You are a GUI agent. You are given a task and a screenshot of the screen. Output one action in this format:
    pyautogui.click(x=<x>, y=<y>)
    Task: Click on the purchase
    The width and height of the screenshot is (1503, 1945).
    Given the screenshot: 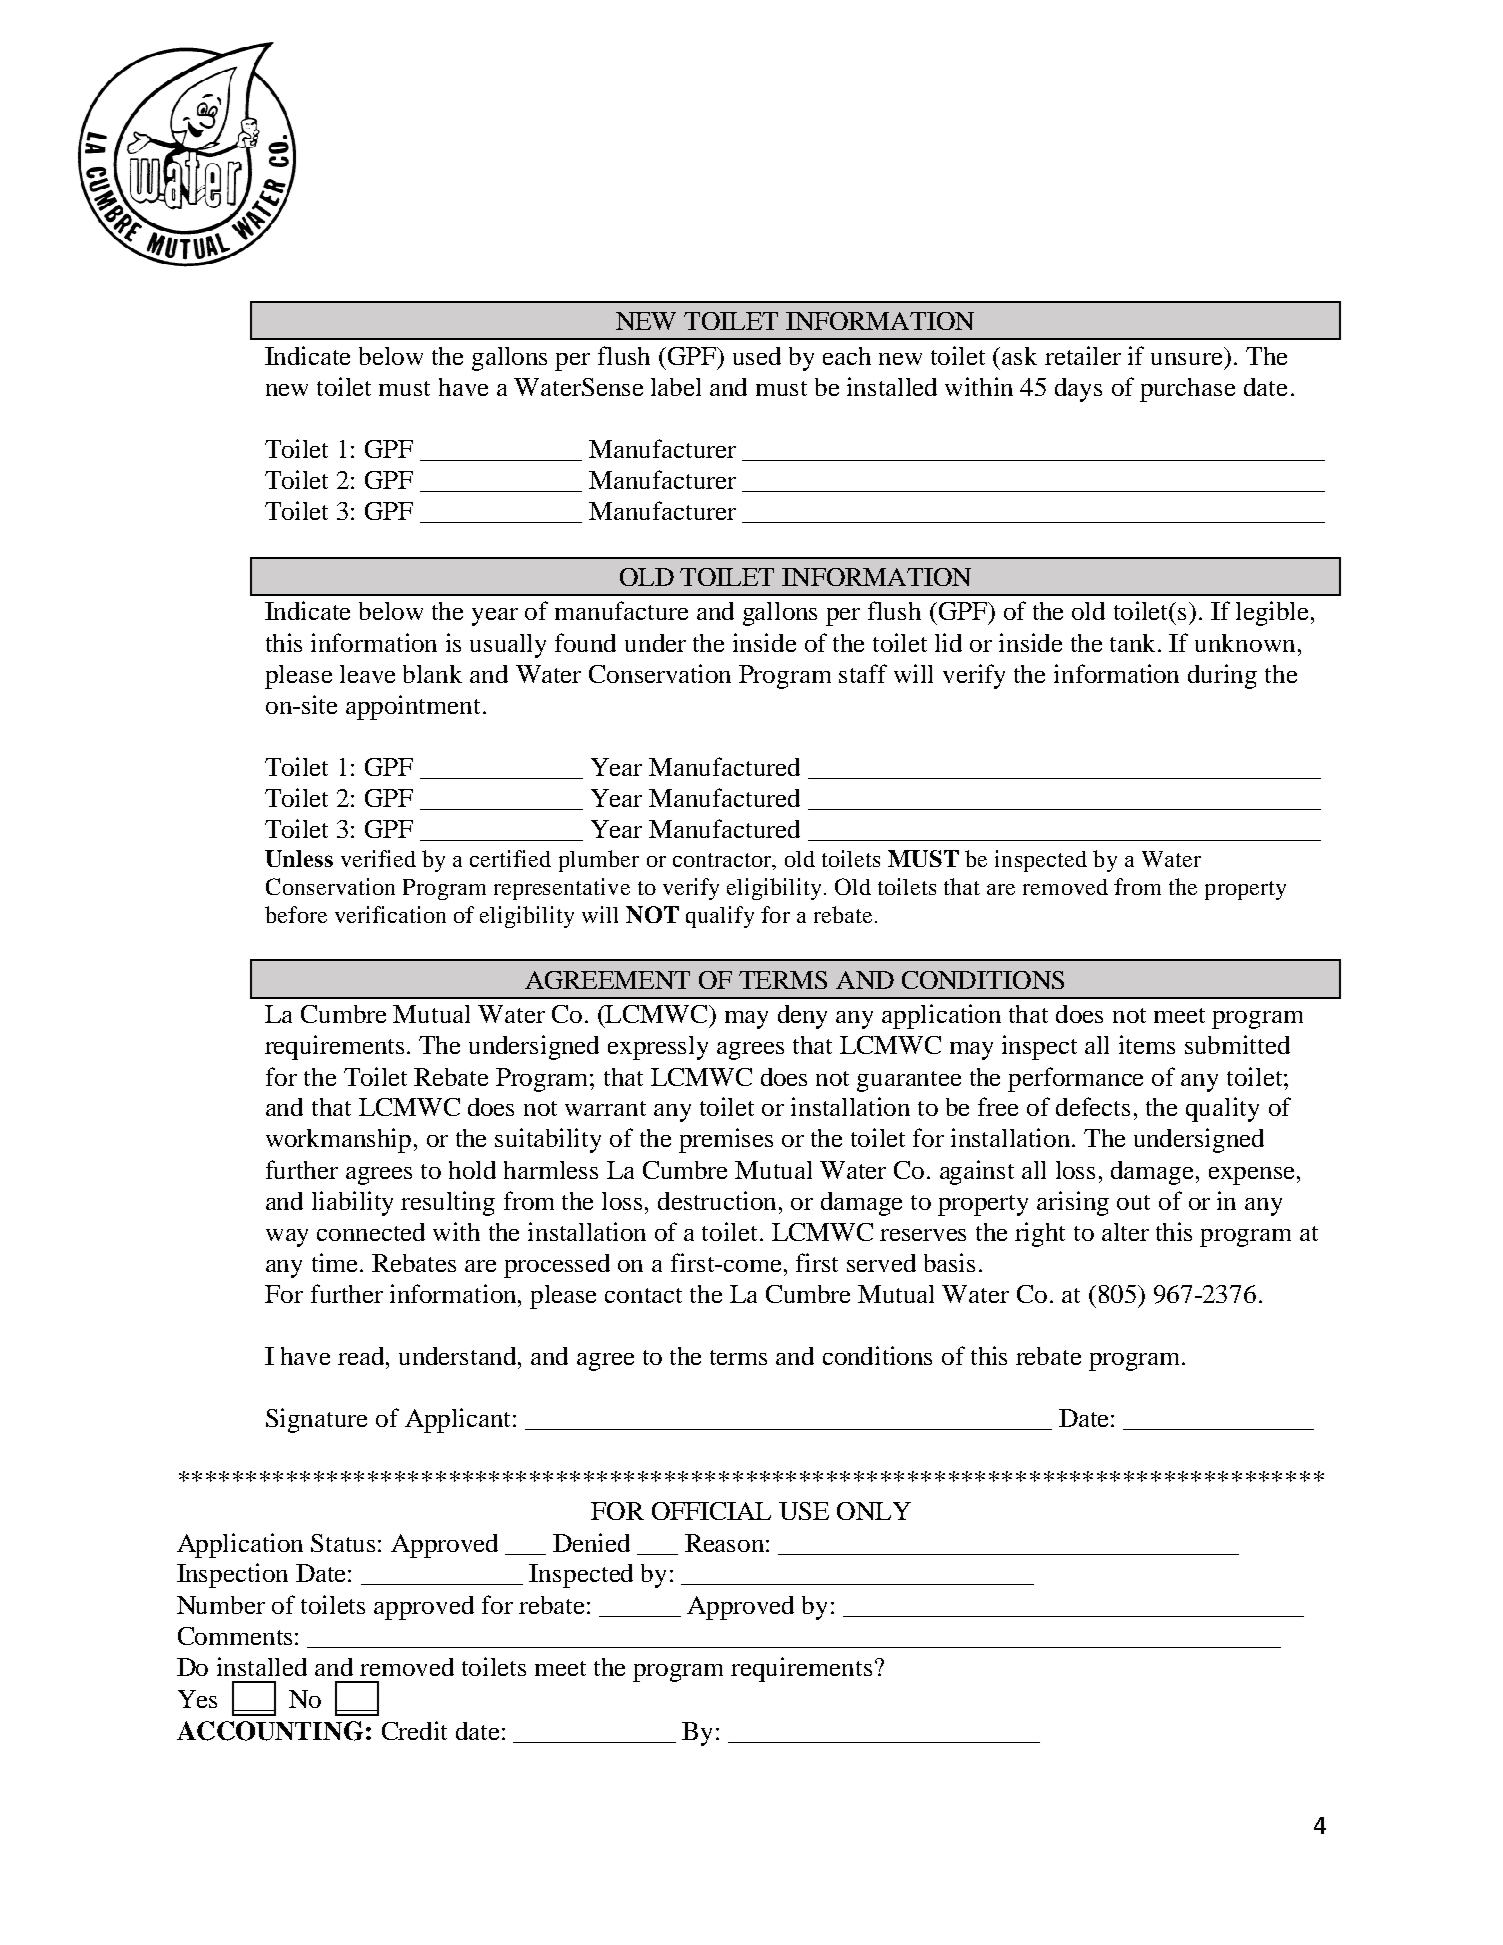 What is the action you would take?
    pyautogui.click(x=1187, y=390)
